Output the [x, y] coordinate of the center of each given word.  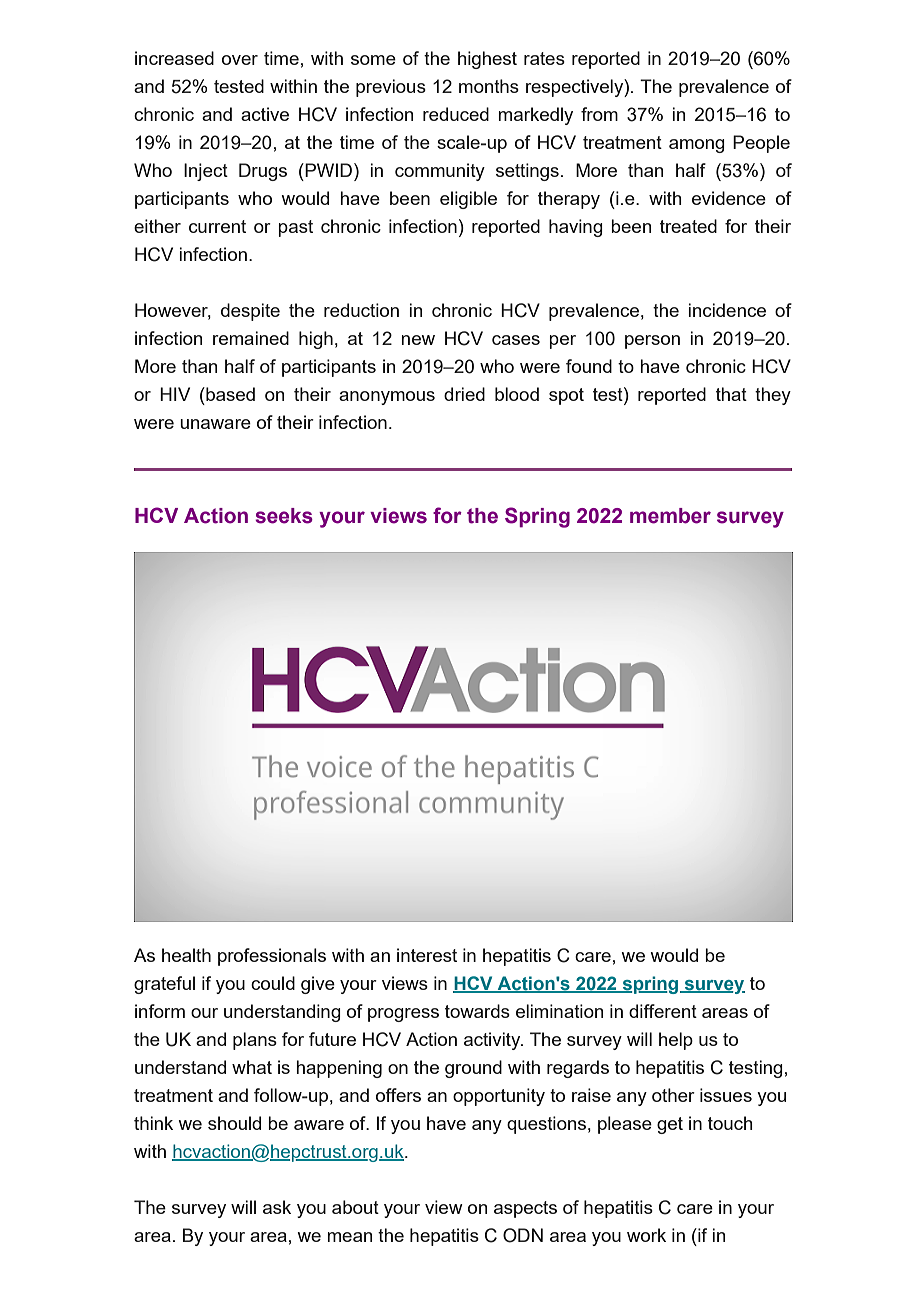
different [663, 1011]
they [773, 396]
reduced [456, 114]
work [646, 1235]
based [229, 394]
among [697, 146]
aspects [525, 1209]
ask [277, 1207]
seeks [284, 516]
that [731, 394]
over [240, 60]
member [670, 516]
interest [427, 955]
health [186, 955]
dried [464, 394]
